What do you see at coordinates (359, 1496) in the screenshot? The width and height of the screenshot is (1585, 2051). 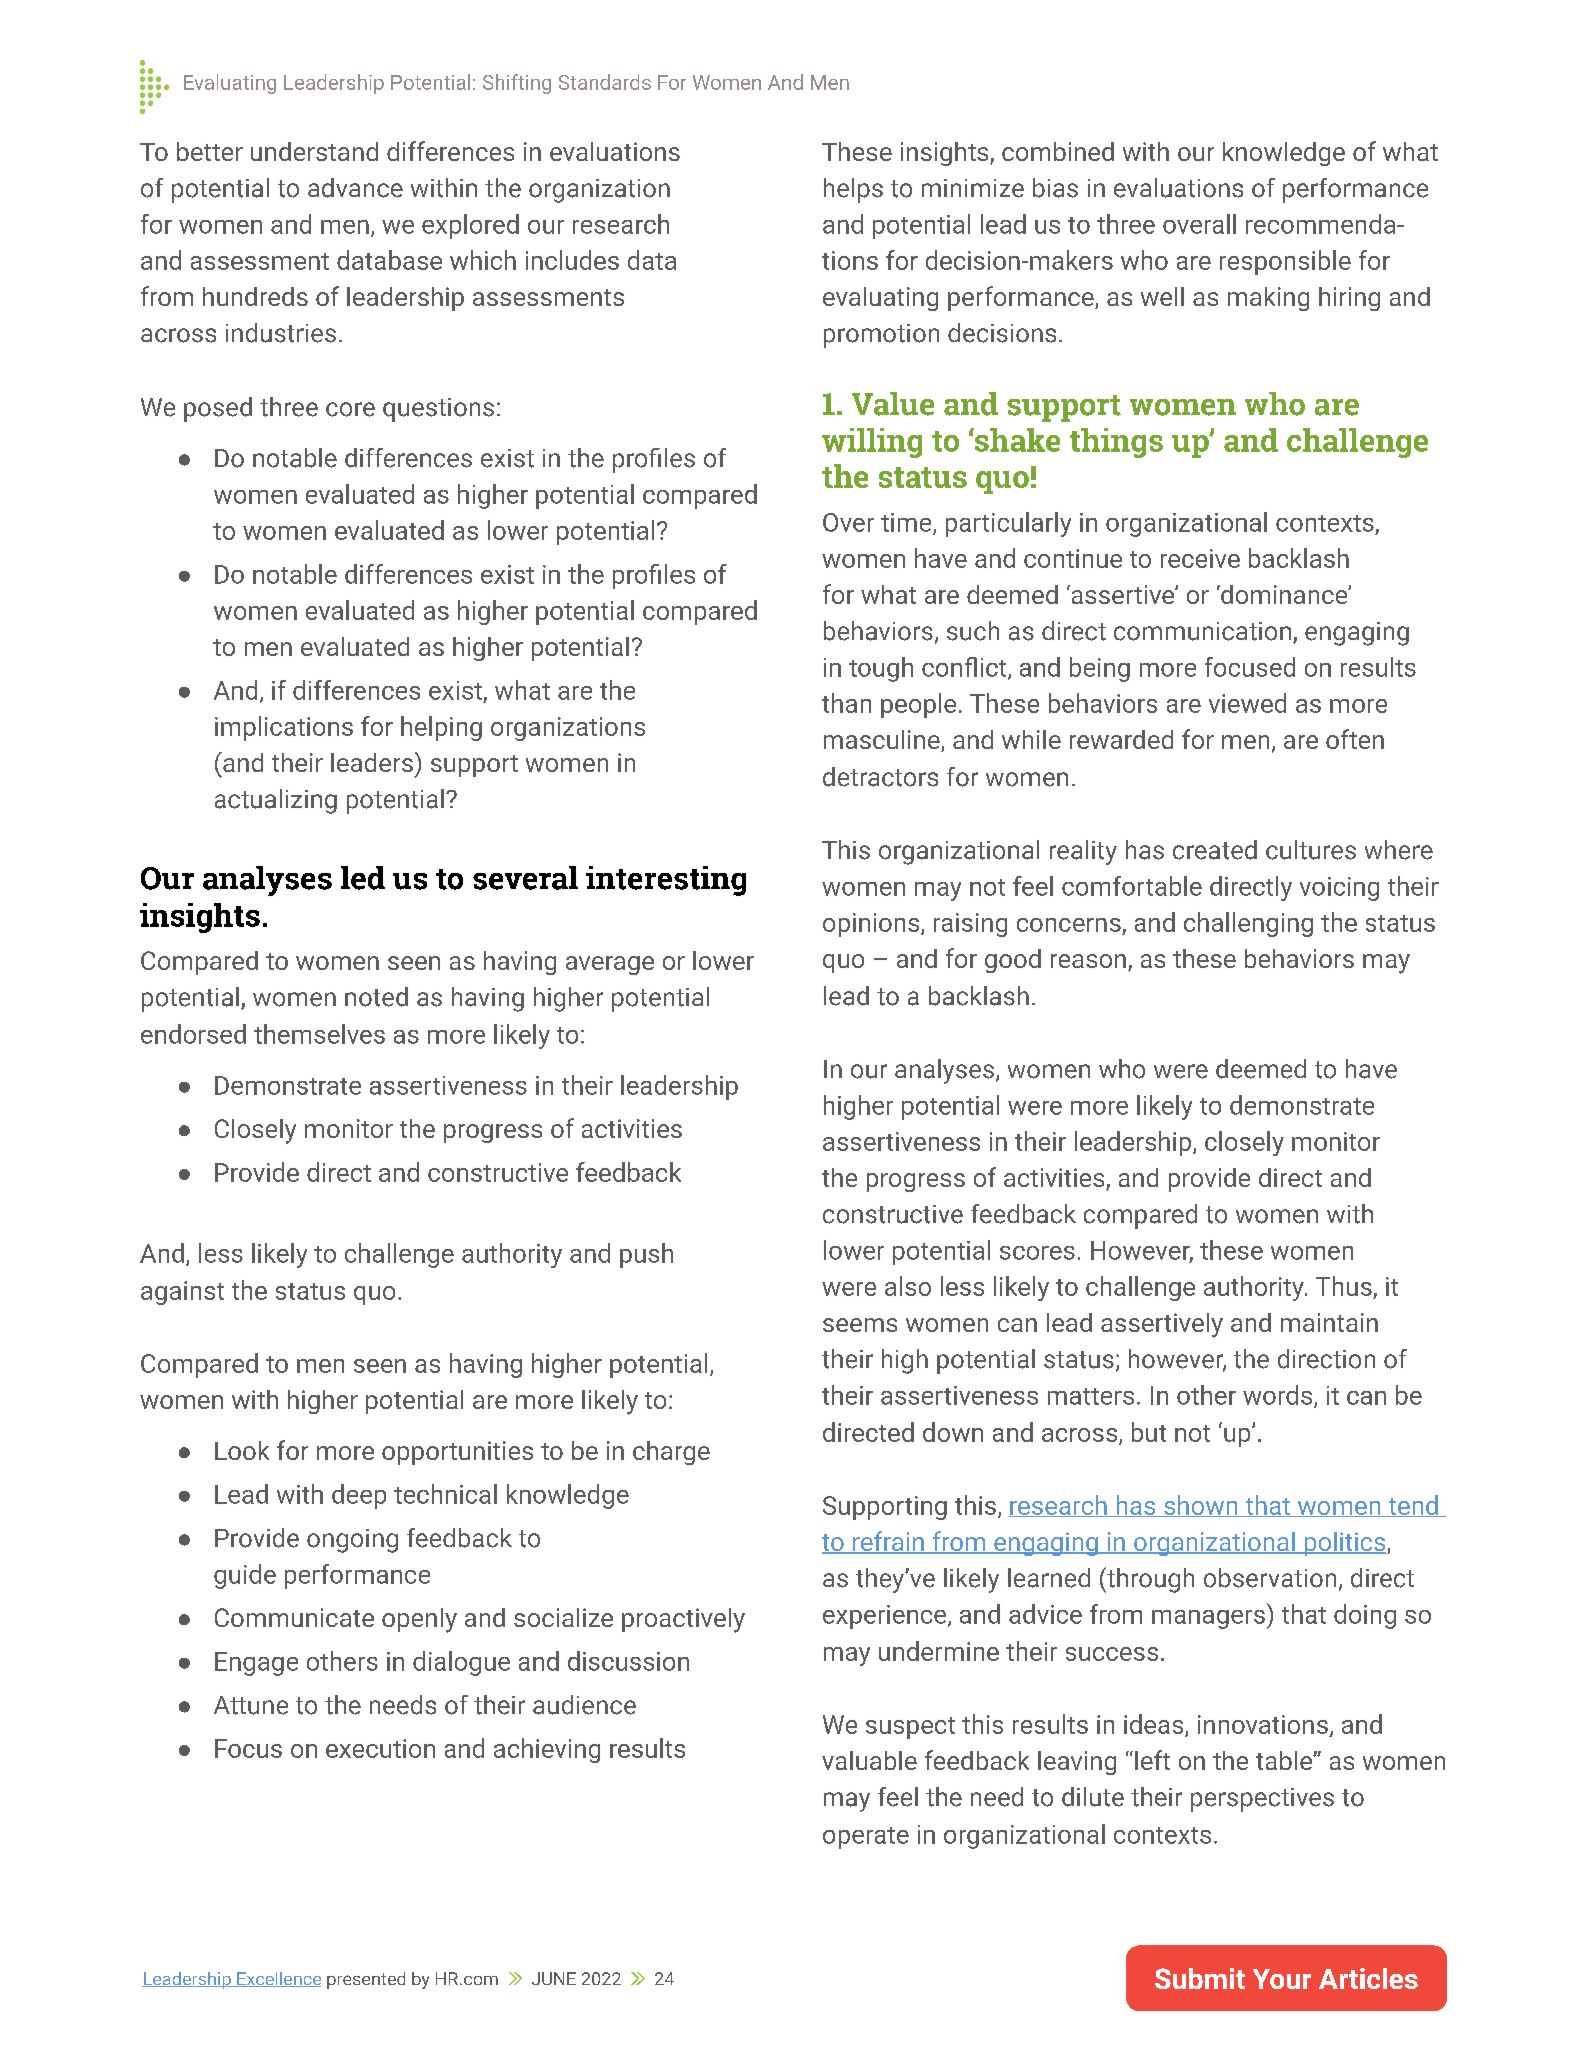 I see `deep` at bounding box center [359, 1496].
